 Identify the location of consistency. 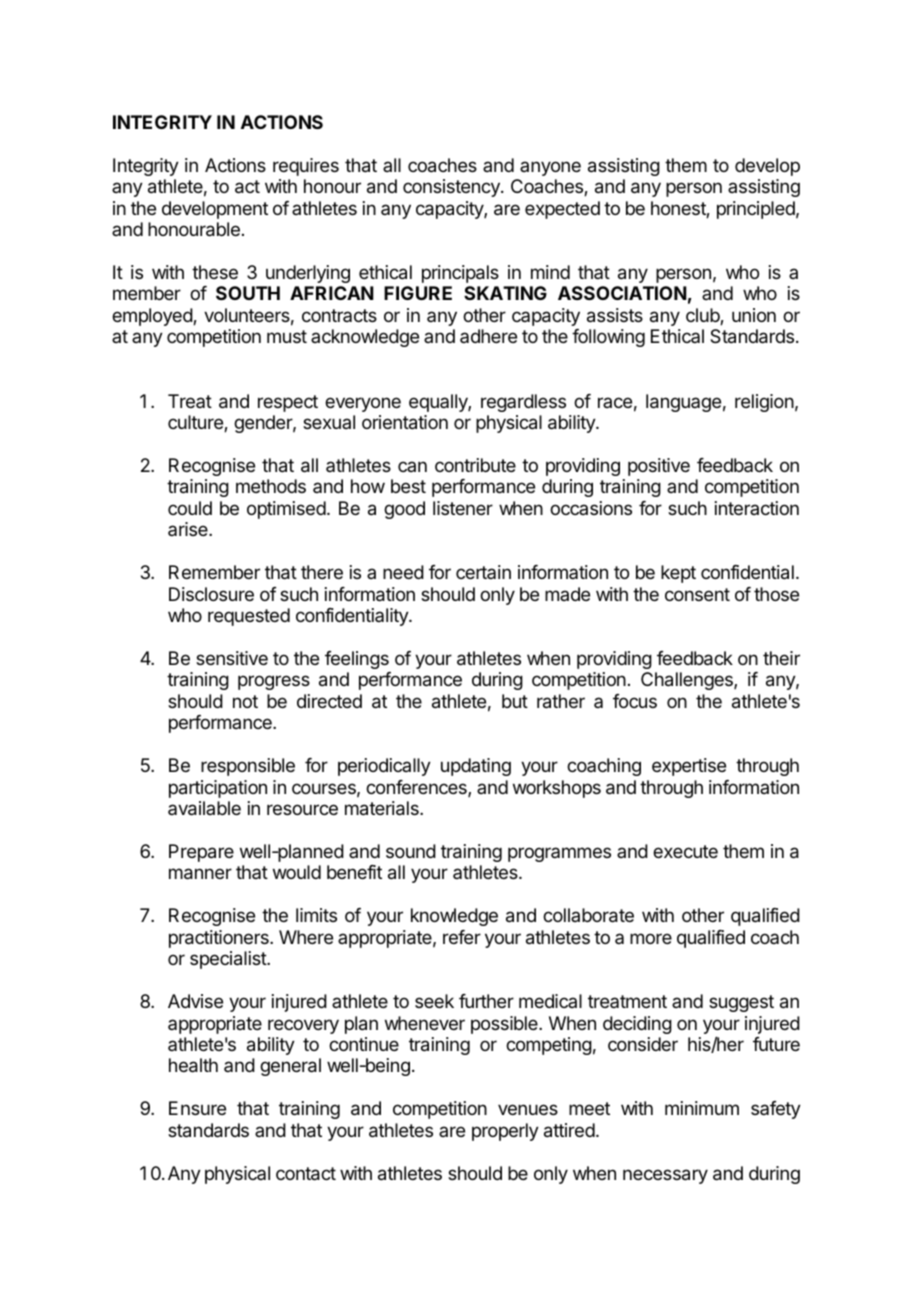
(452, 188).
